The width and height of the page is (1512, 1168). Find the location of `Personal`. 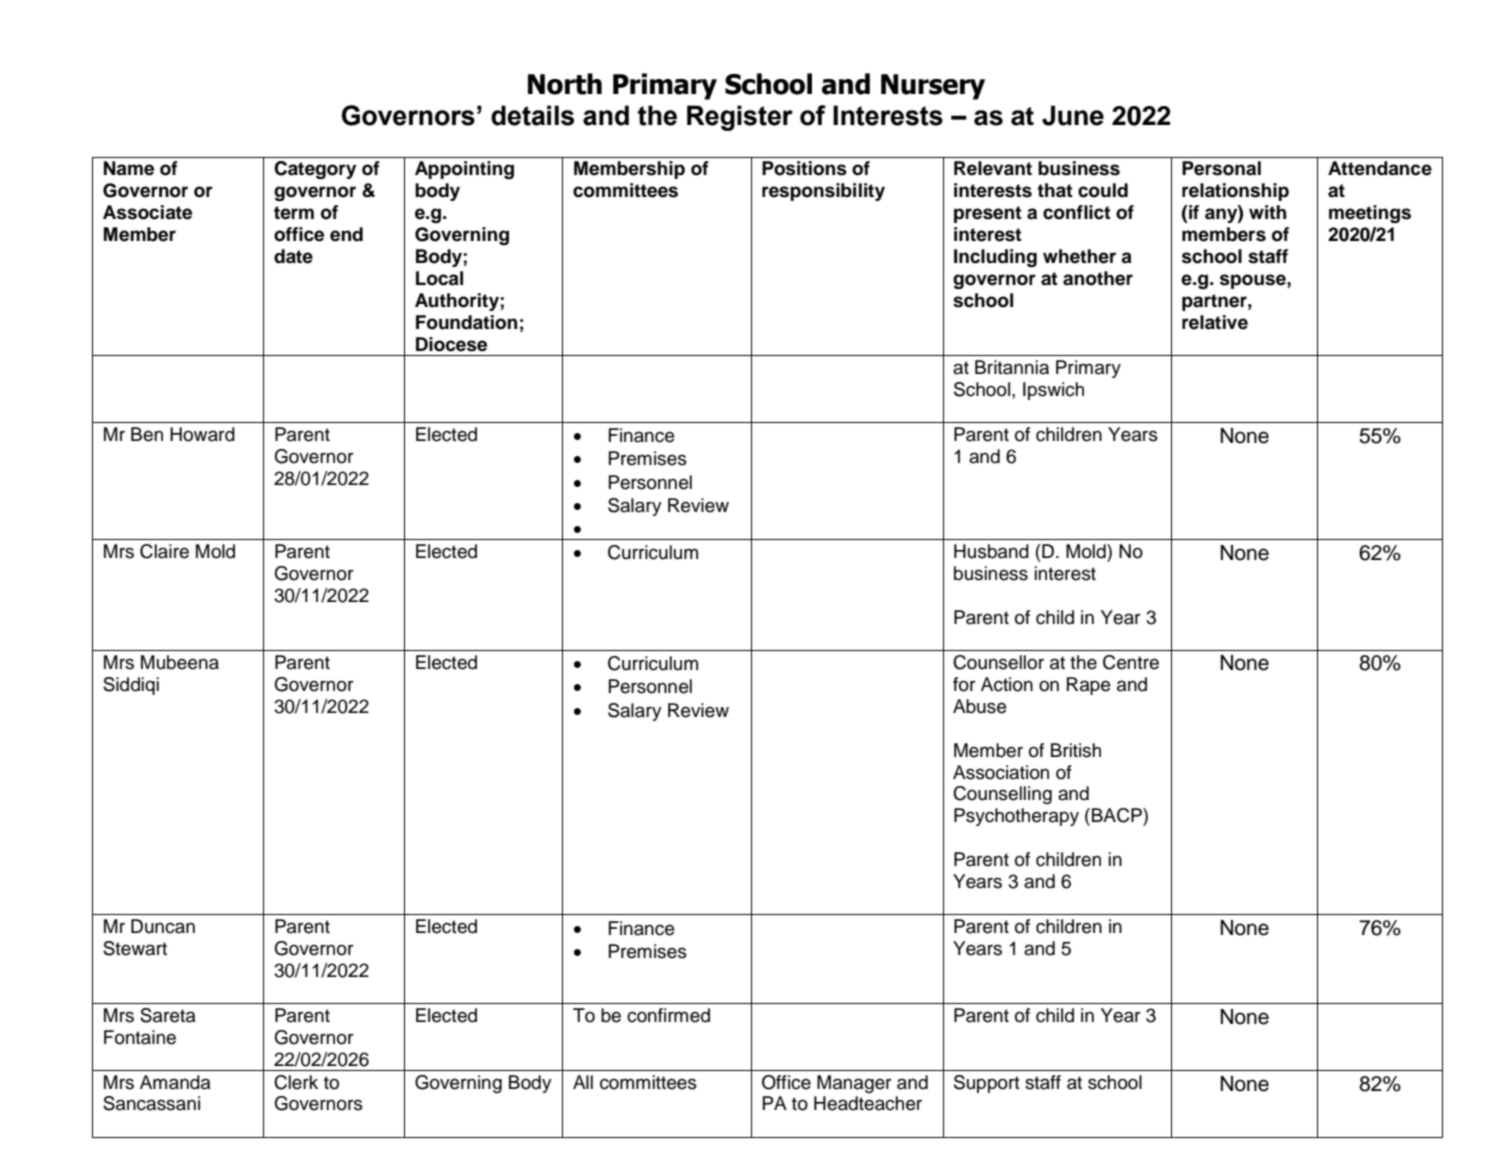

Personal is located at coordinates (1221, 168).
